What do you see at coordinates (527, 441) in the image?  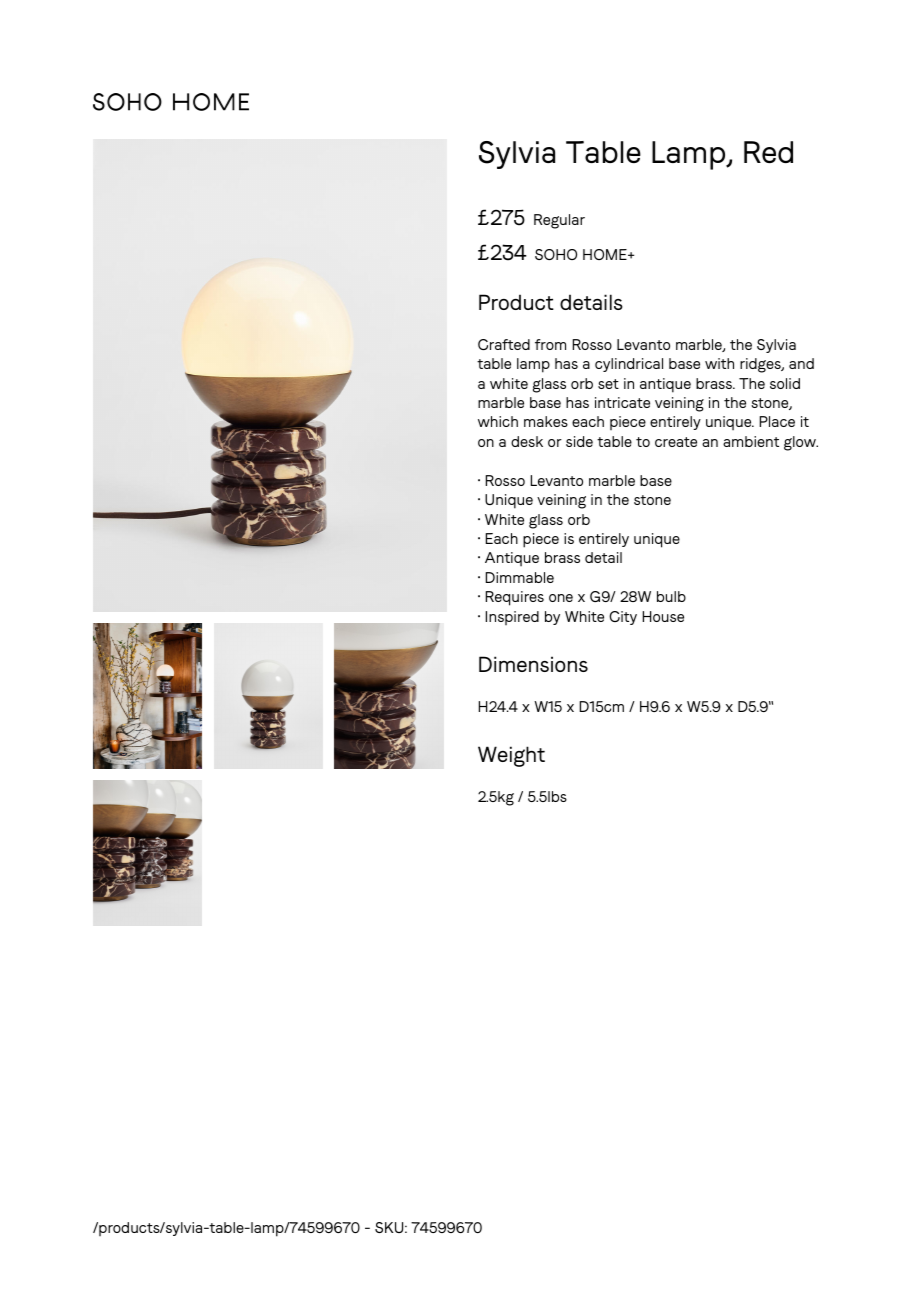 I see `desk` at bounding box center [527, 441].
